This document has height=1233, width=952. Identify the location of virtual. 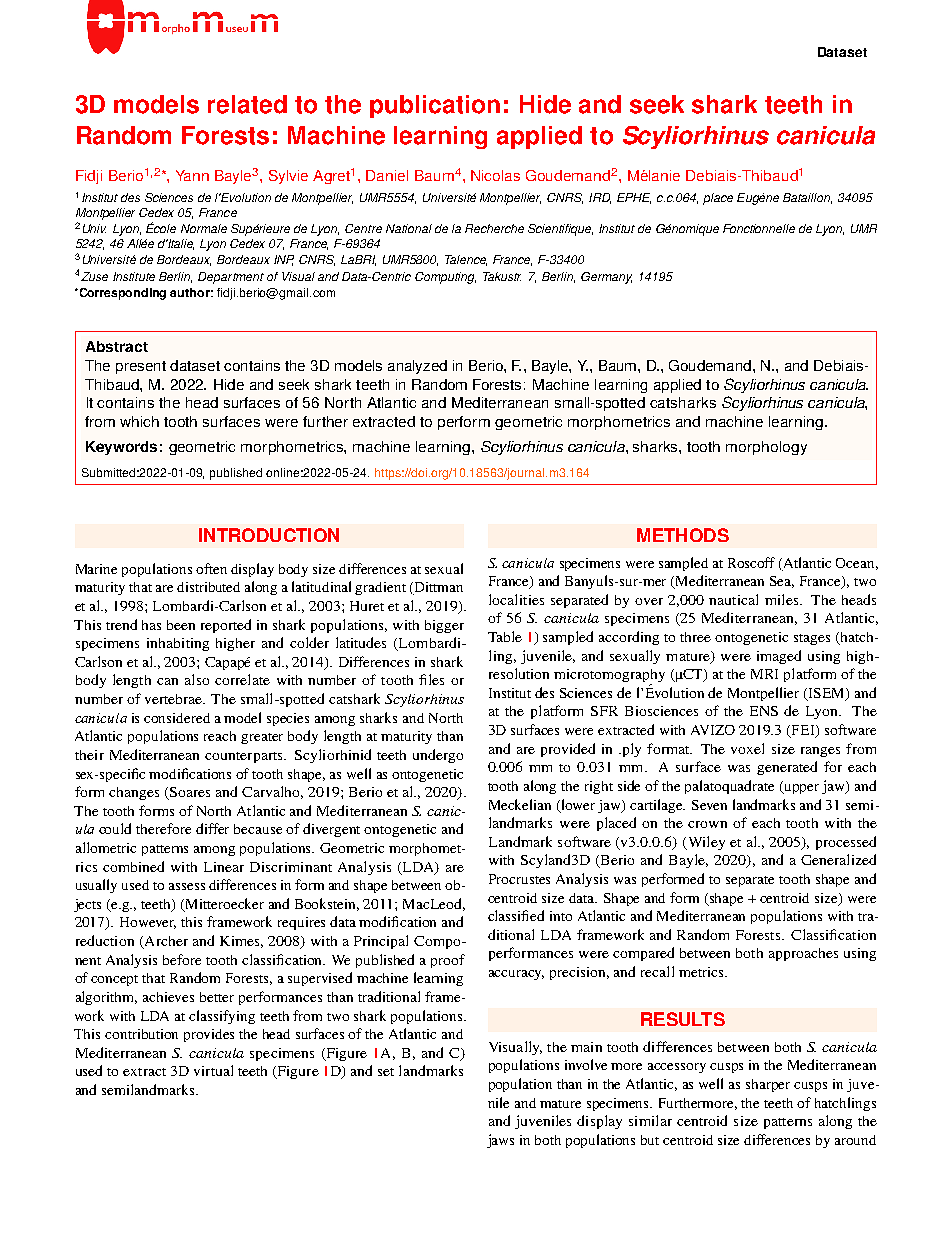
(213, 1070).
